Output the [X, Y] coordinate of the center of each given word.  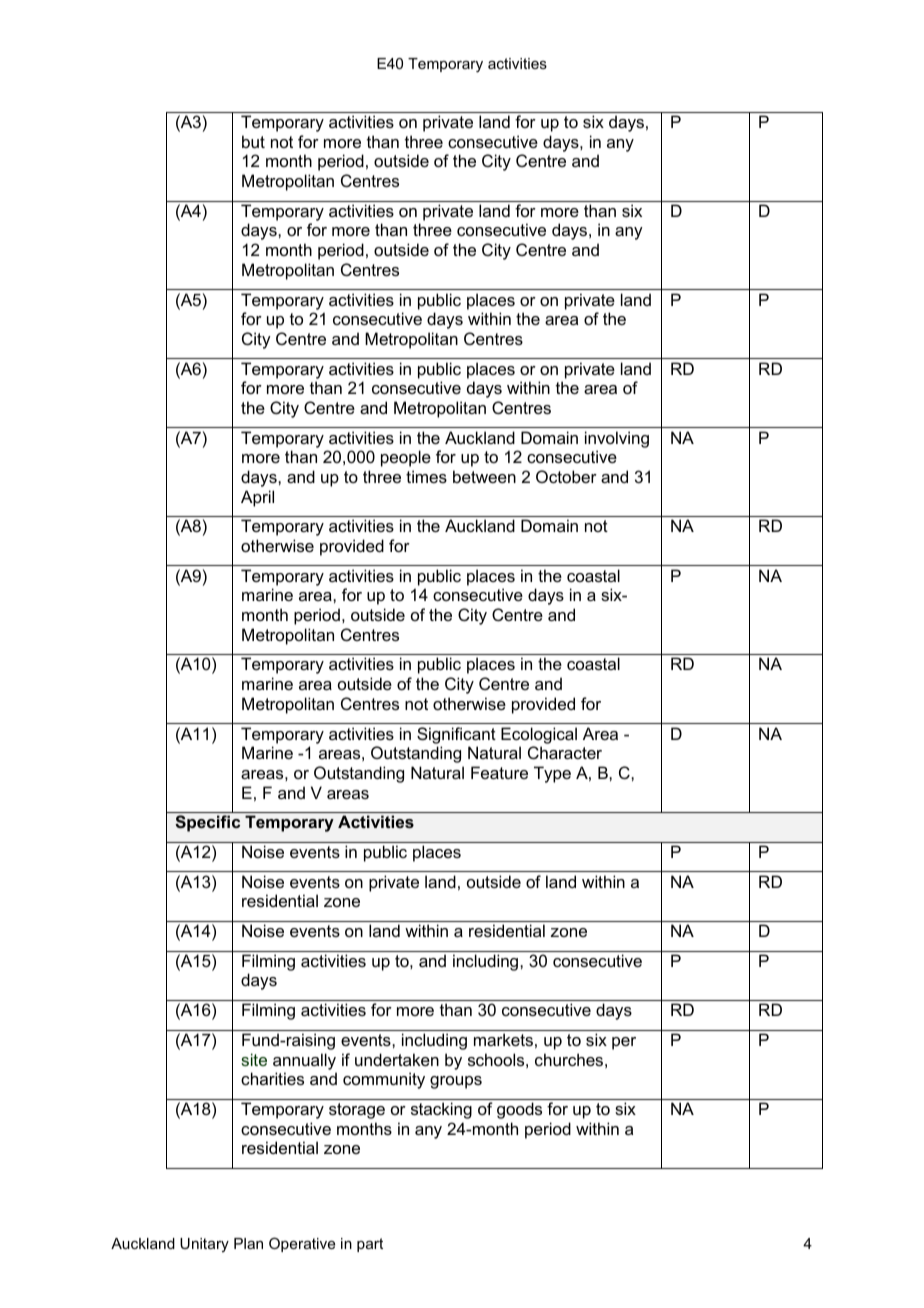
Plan [248, 1243]
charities [272, 1078]
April [257, 498]
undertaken [397, 1059]
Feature [499, 772]
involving [617, 439]
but [253, 141]
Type [552, 774]
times [426, 476]
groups [456, 1082]
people [406, 458]
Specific [207, 823]
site [254, 1059]
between [484, 476]
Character [565, 752]
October [566, 476]
